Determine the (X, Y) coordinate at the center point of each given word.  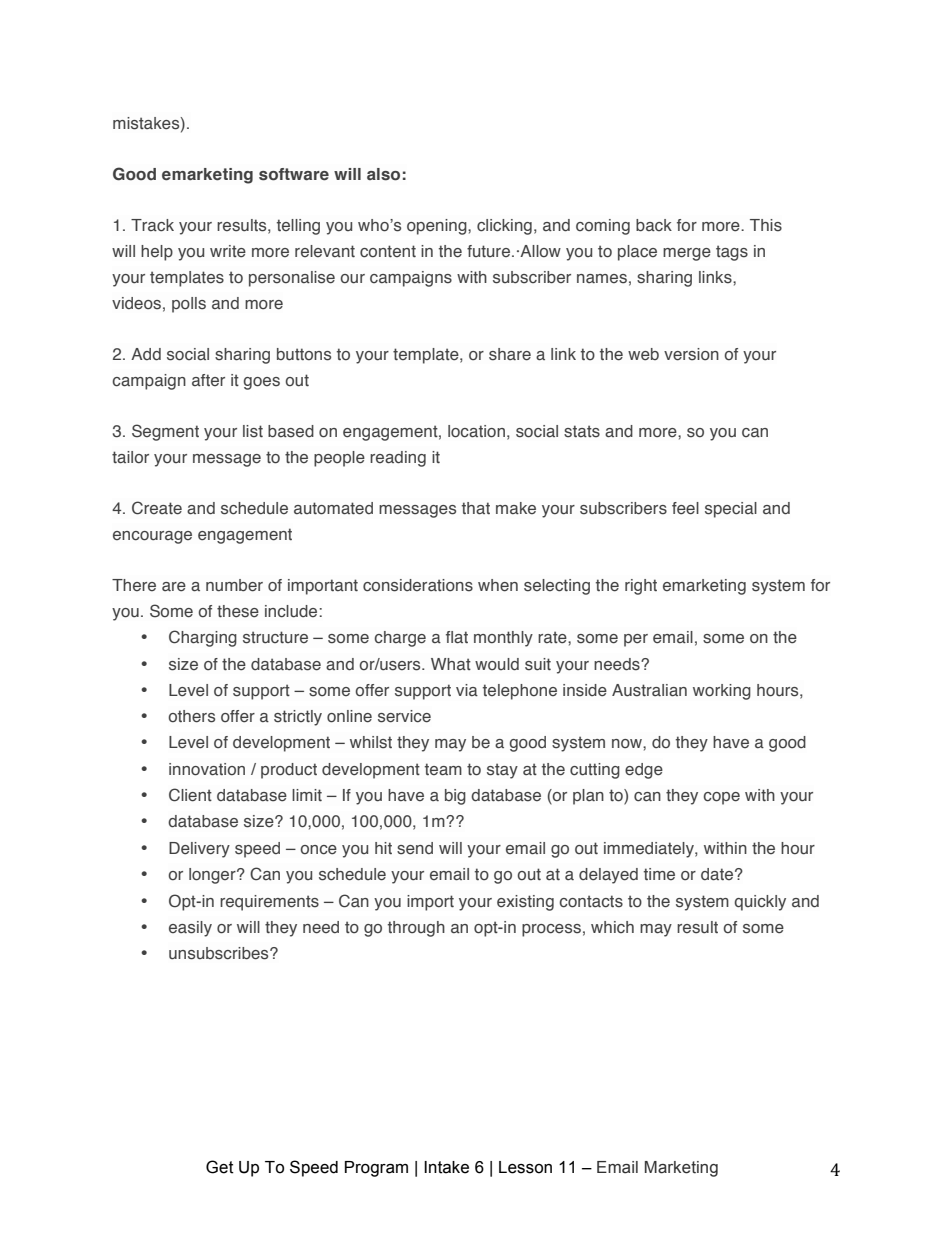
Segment (165, 432)
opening (438, 227)
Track (152, 225)
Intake (446, 1167)
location (476, 431)
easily (190, 929)
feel (685, 508)
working (722, 692)
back (654, 225)
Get (220, 1167)
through (416, 929)
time (659, 874)
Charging (203, 638)
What (451, 664)
